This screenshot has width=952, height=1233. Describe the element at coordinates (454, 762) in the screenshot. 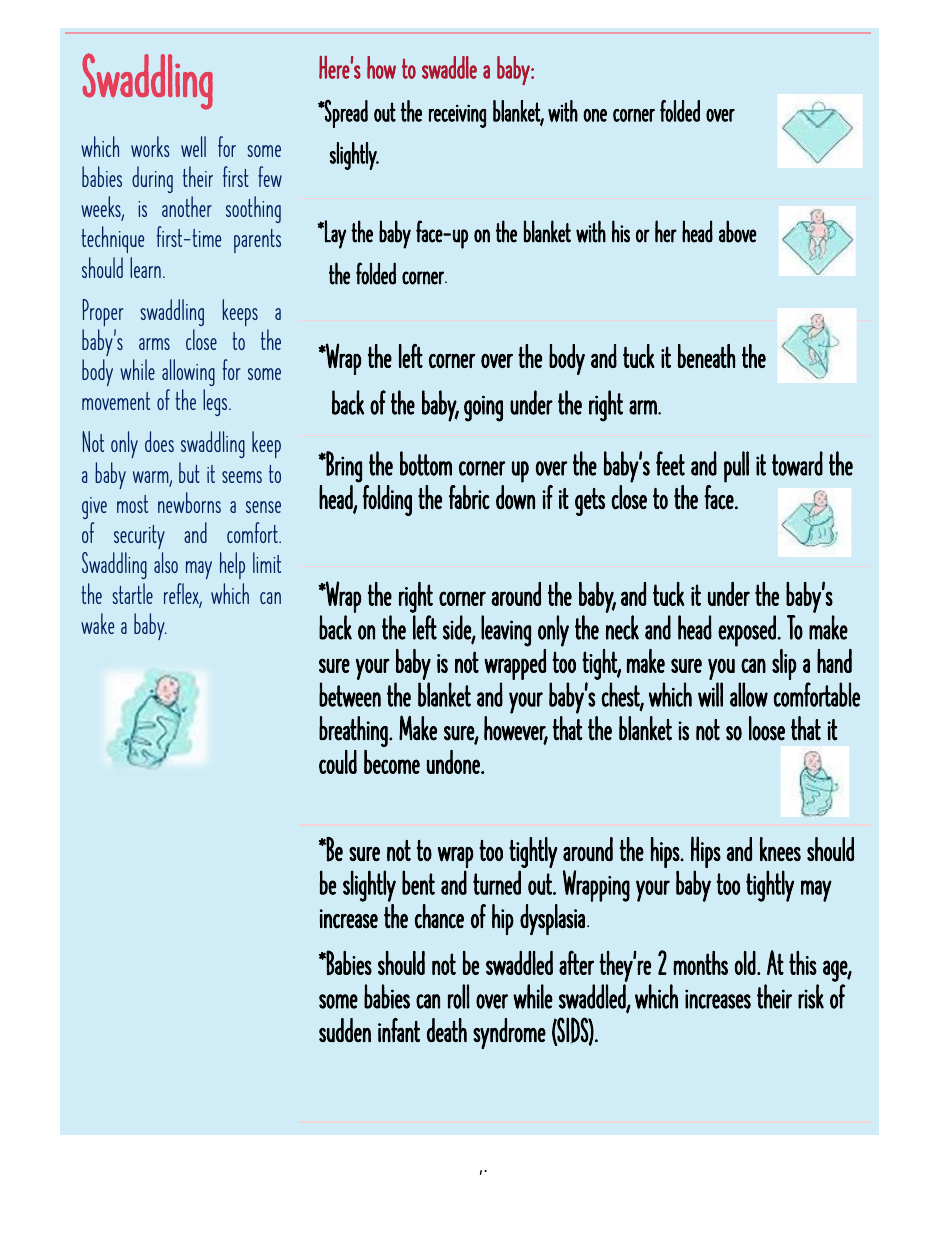

I see `undone` at that location.
